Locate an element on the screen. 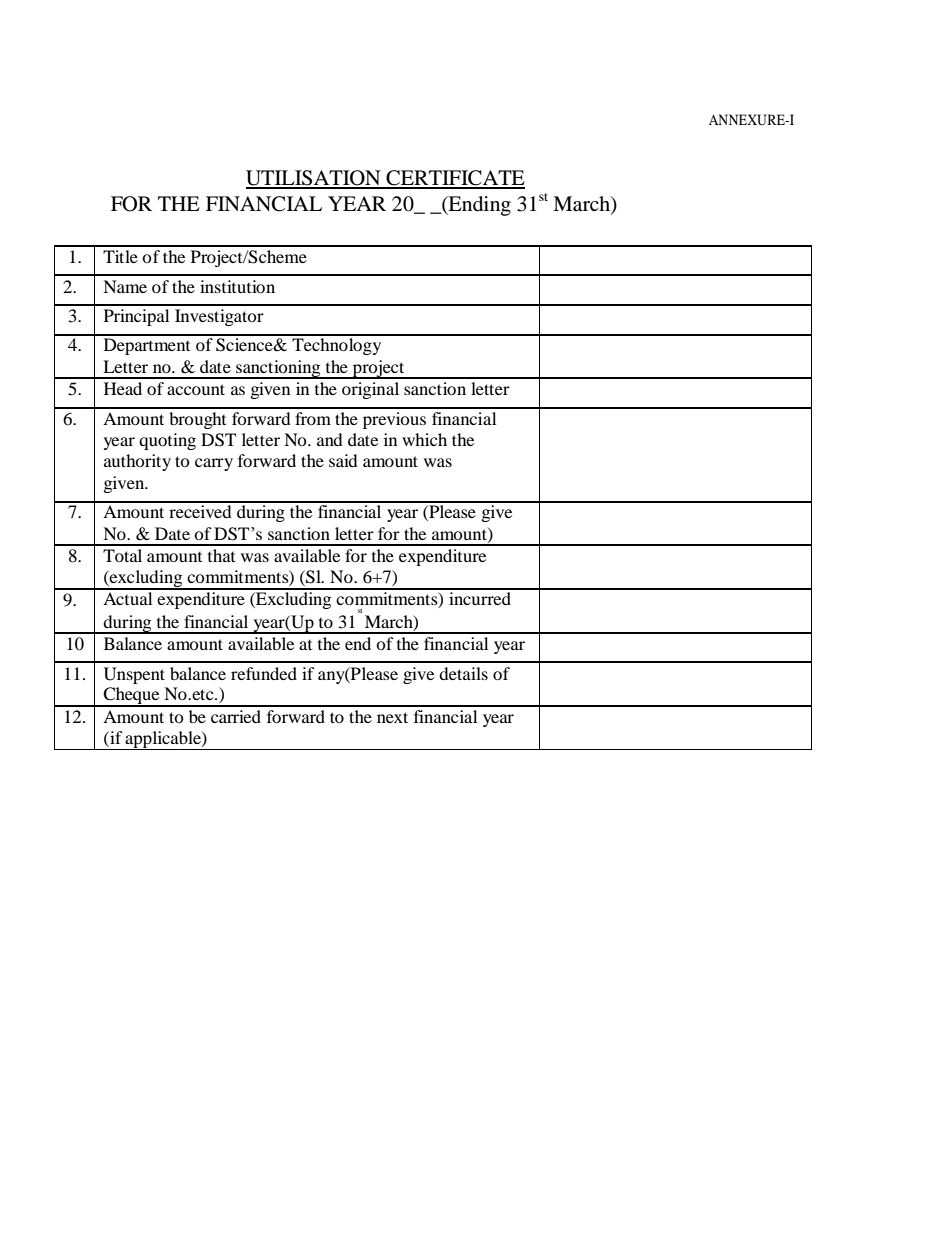 This screenshot has height=1233, width=952. next is located at coordinates (392, 717).
